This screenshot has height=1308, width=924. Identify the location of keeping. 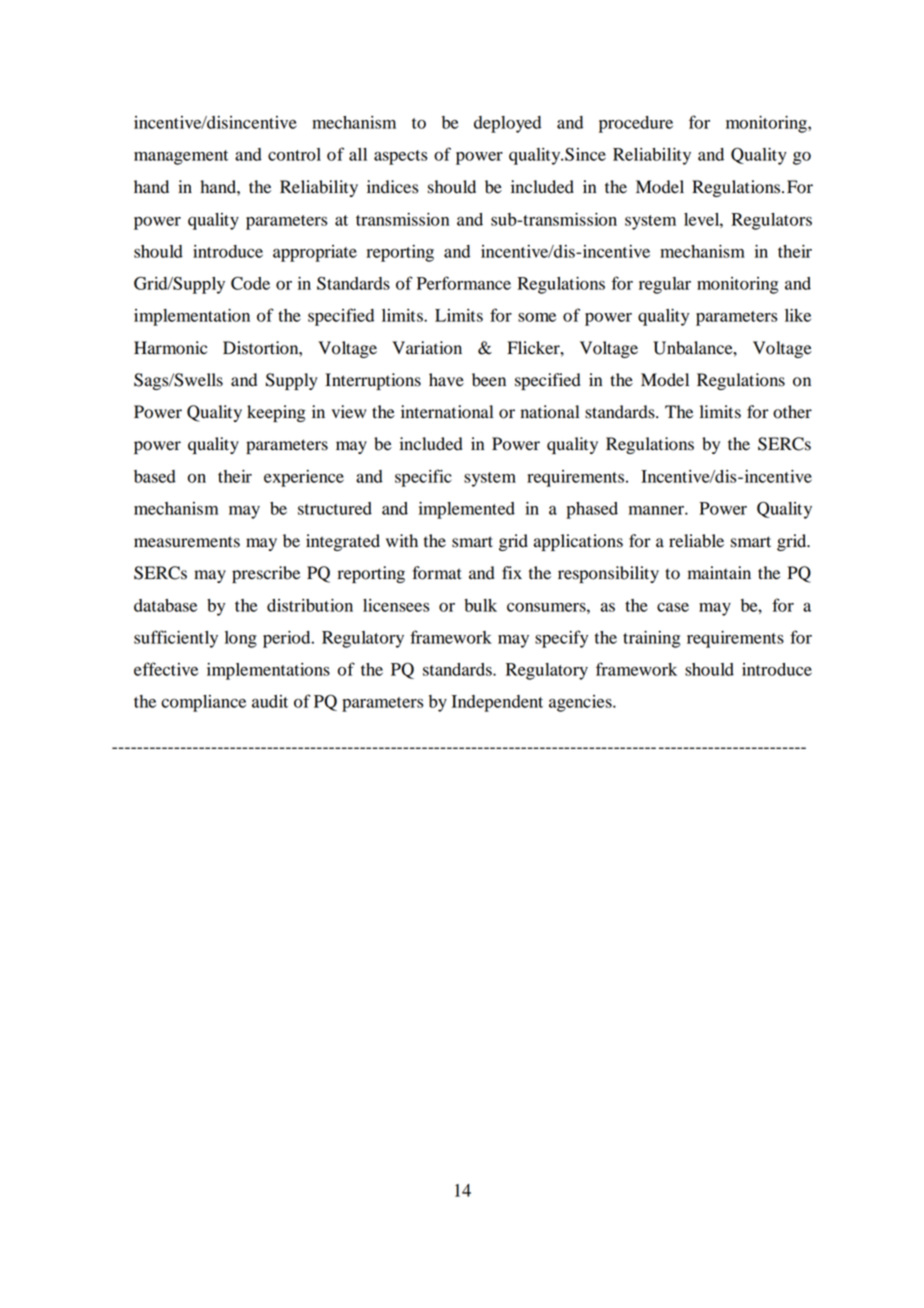
(276, 413).
